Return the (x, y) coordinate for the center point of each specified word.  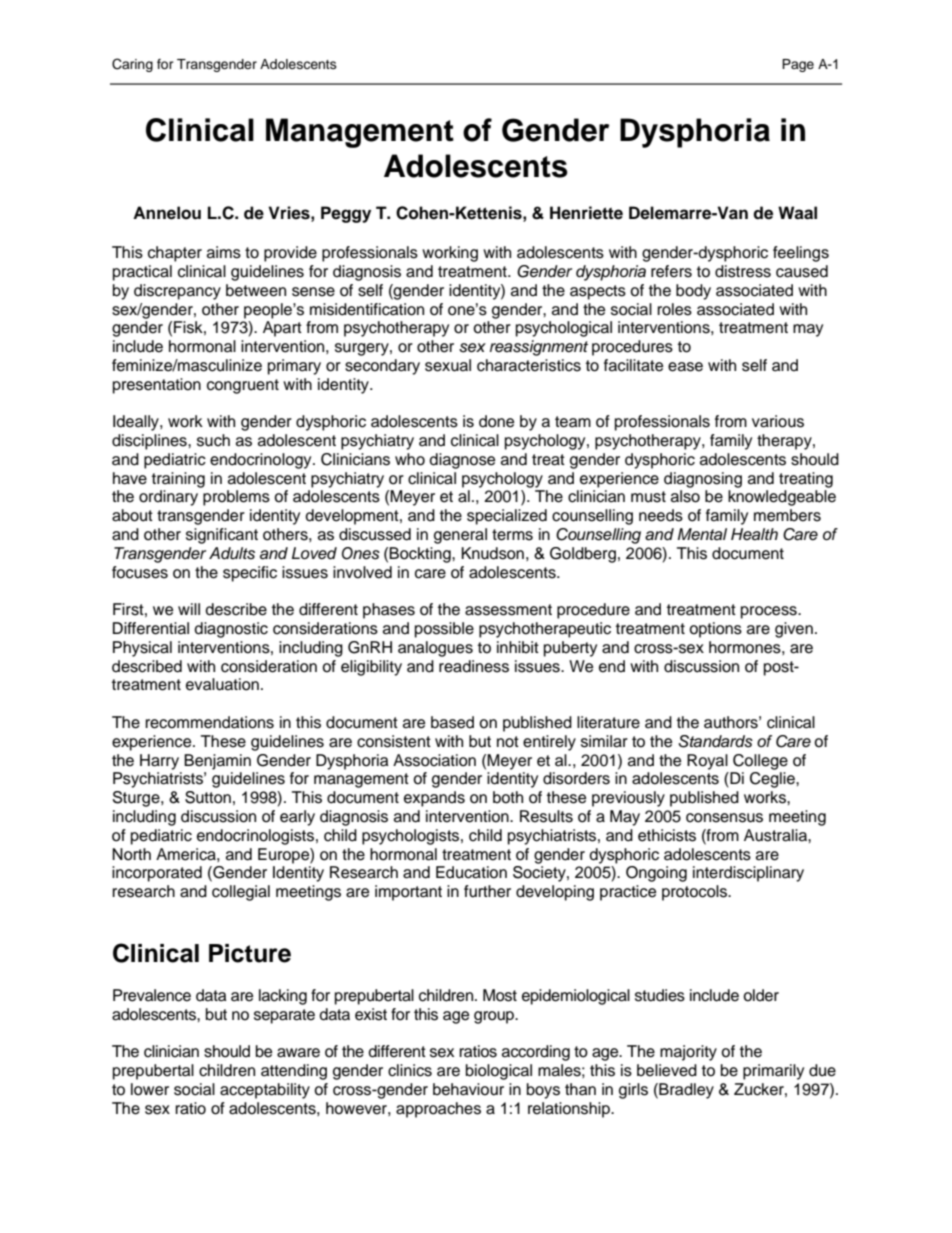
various (778, 421)
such (213, 440)
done (496, 421)
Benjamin (217, 762)
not (508, 742)
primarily (773, 1072)
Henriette (586, 213)
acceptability (265, 1091)
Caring (132, 65)
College (760, 762)
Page (798, 65)
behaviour (468, 1089)
